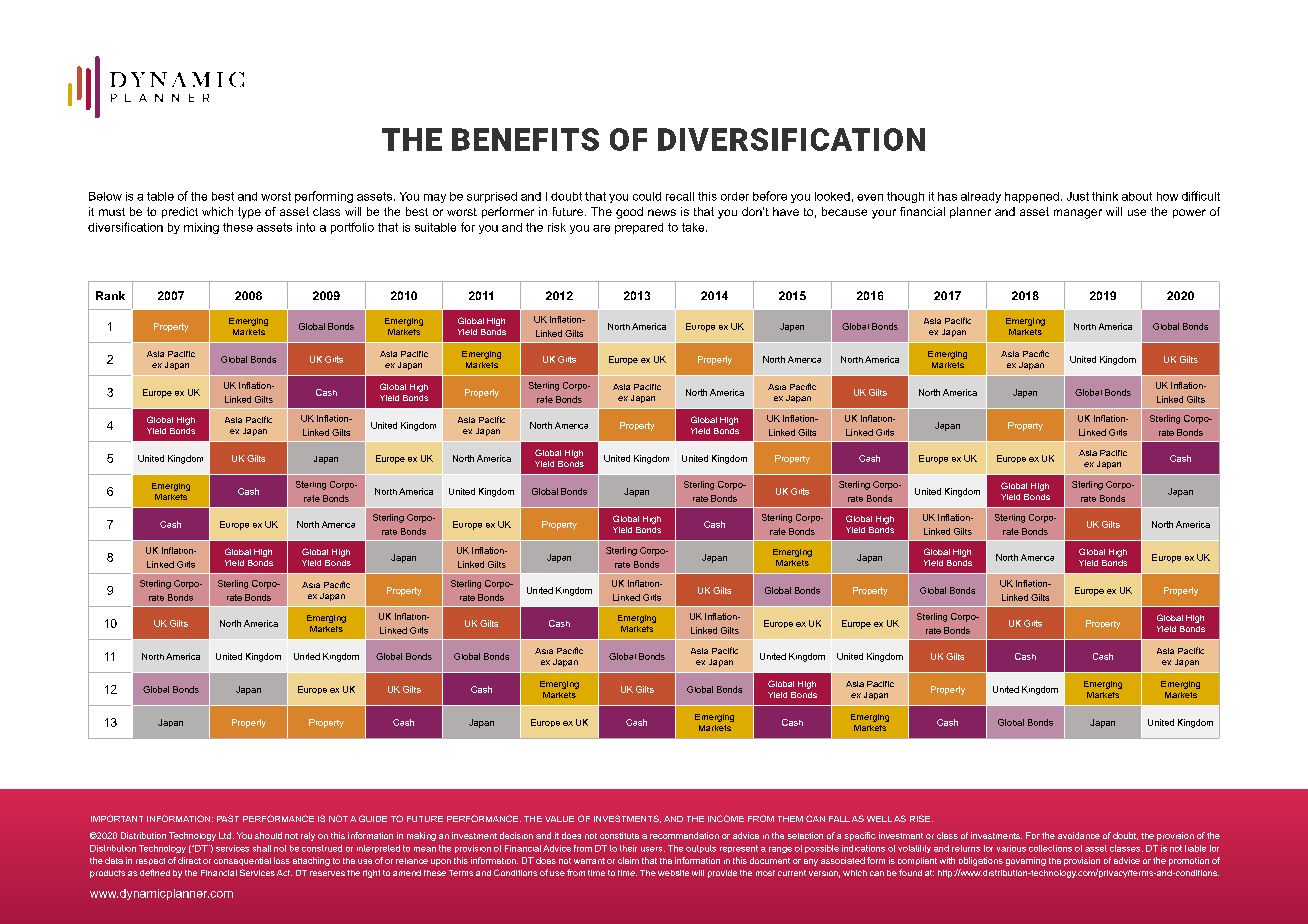 This image has height=924, width=1308. I want to click on Rank, so click(110, 295).
